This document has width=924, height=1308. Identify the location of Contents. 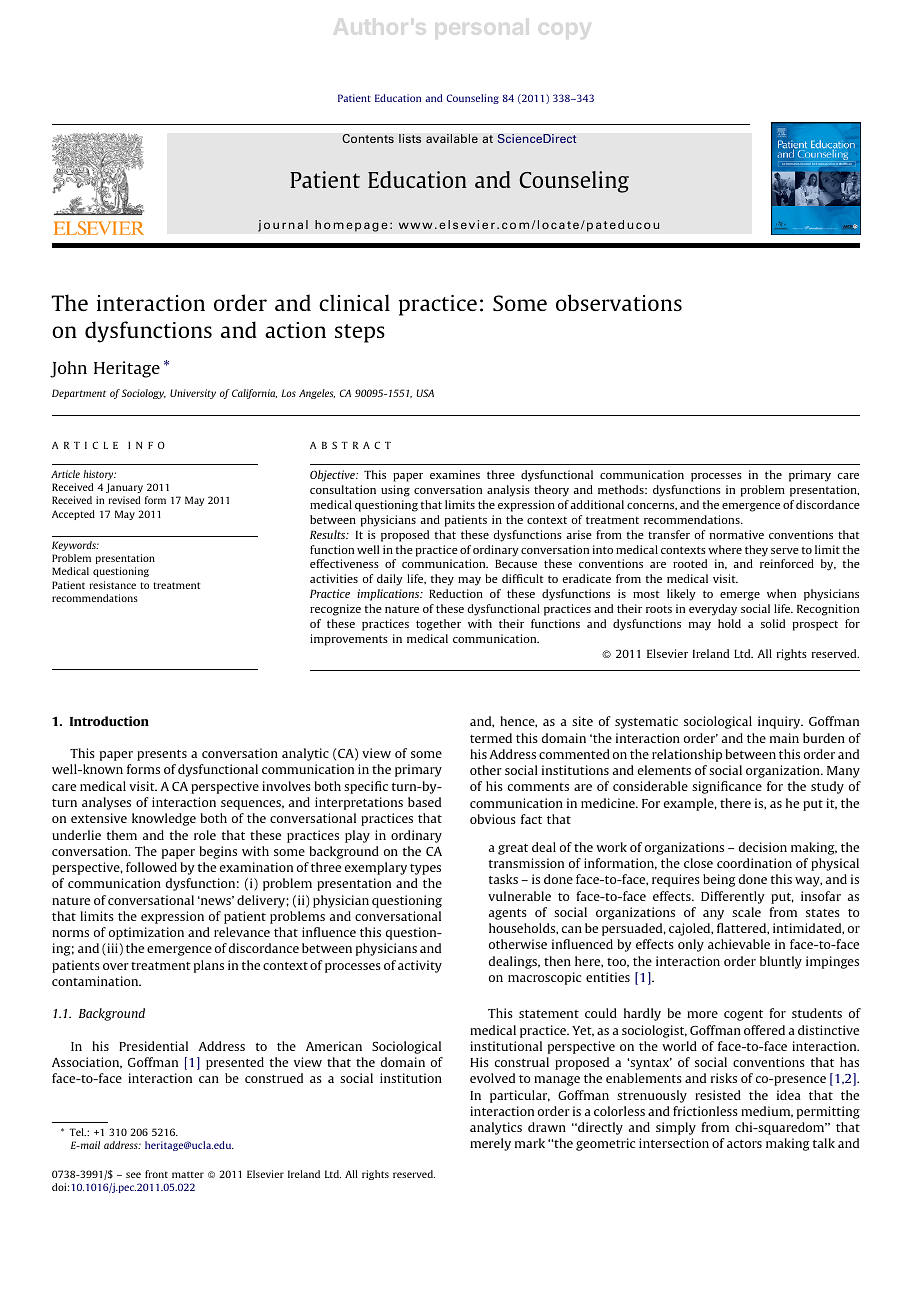
(368, 138).
